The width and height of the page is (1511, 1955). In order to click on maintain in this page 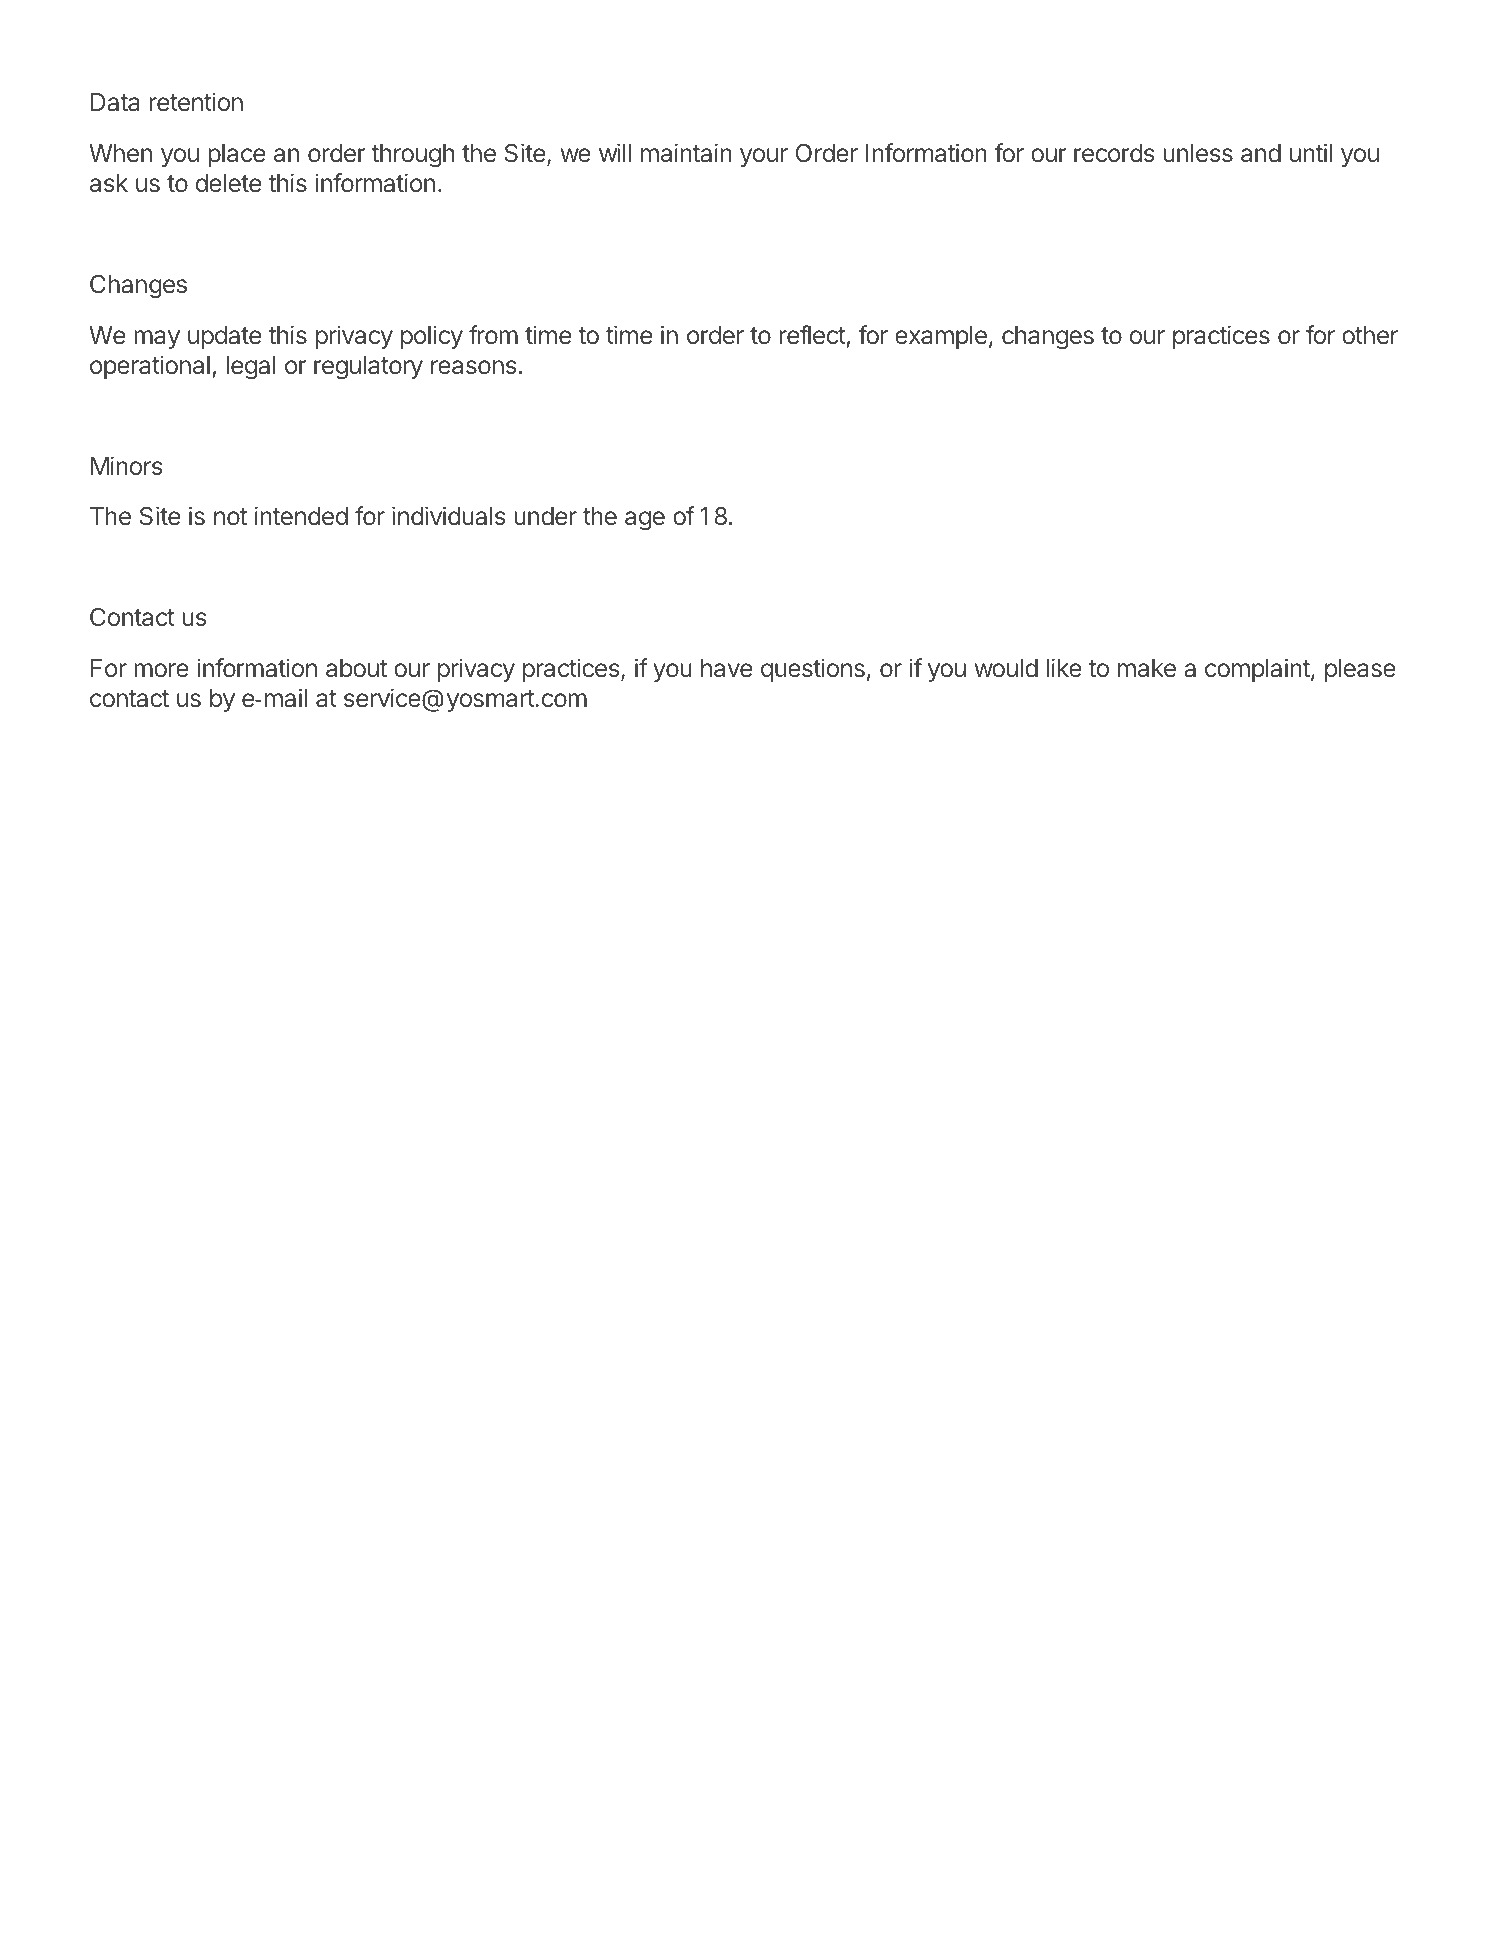, I will do `click(686, 153)`.
